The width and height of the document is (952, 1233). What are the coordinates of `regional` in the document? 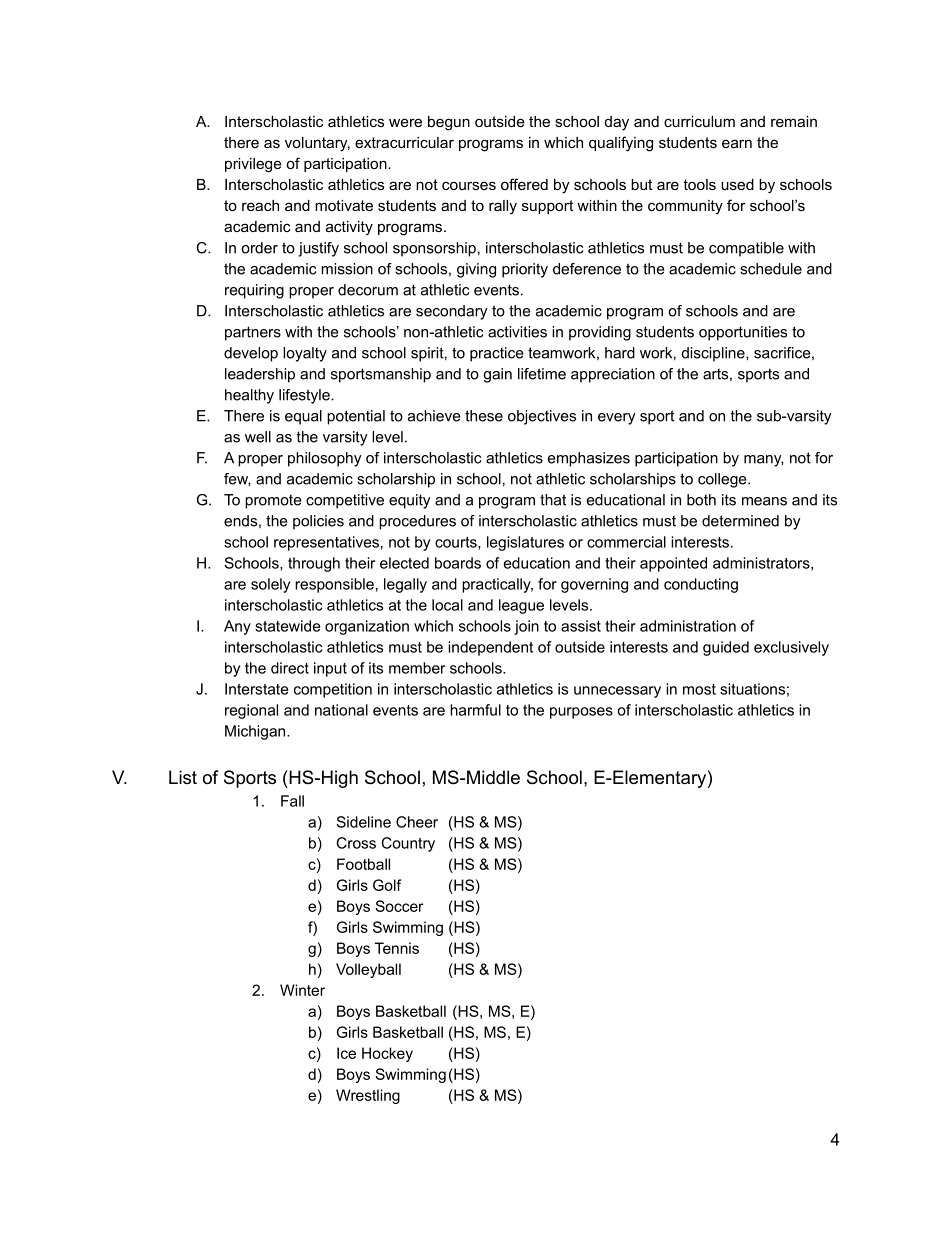 It's located at (251, 711).
